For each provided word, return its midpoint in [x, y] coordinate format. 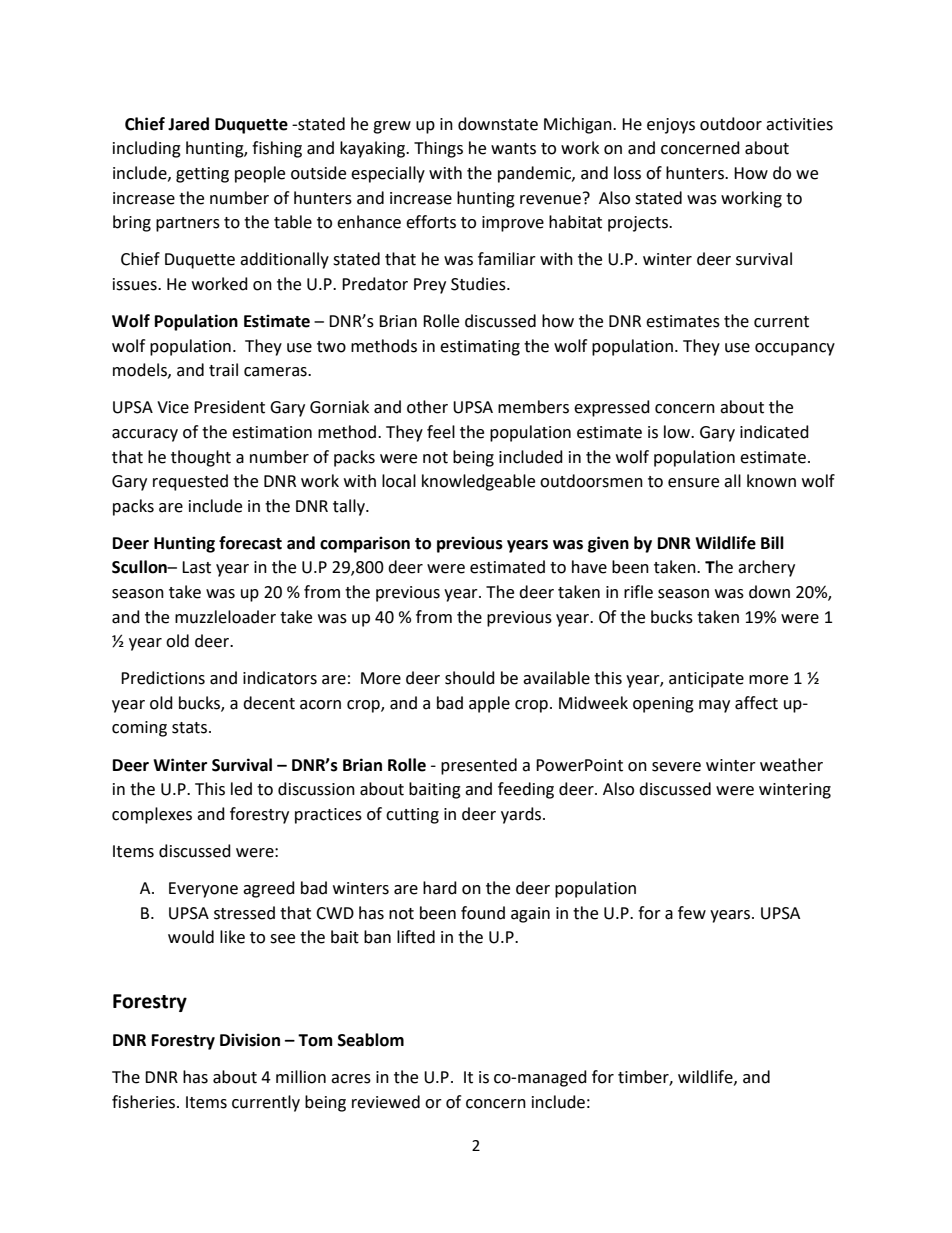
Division [250, 1040]
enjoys [671, 126]
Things [438, 149]
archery [766, 568]
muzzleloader [225, 617]
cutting [412, 816]
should [470, 678]
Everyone [203, 890]
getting [202, 175]
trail [223, 370]
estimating [480, 348]
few [692, 913]
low [678, 432]
